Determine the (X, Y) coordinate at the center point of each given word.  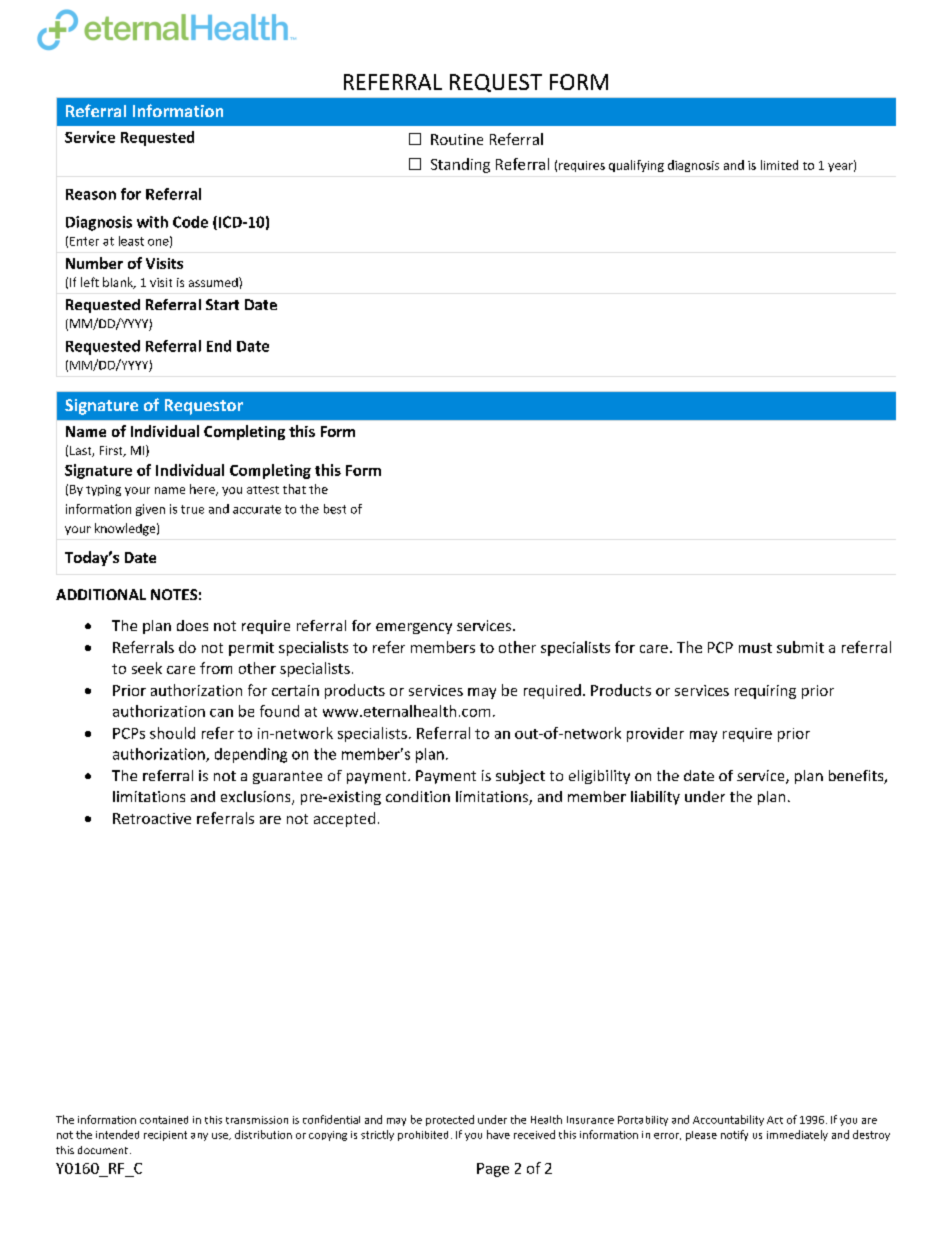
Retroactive (152, 818)
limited (779, 165)
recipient (165, 1136)
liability (655, 798)
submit (800, 647)
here (203, 490)
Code (190, 222)
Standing (460, 165)
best (335, 509)
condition (418, 796)
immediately (797, 1135)
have (498, 1134)
